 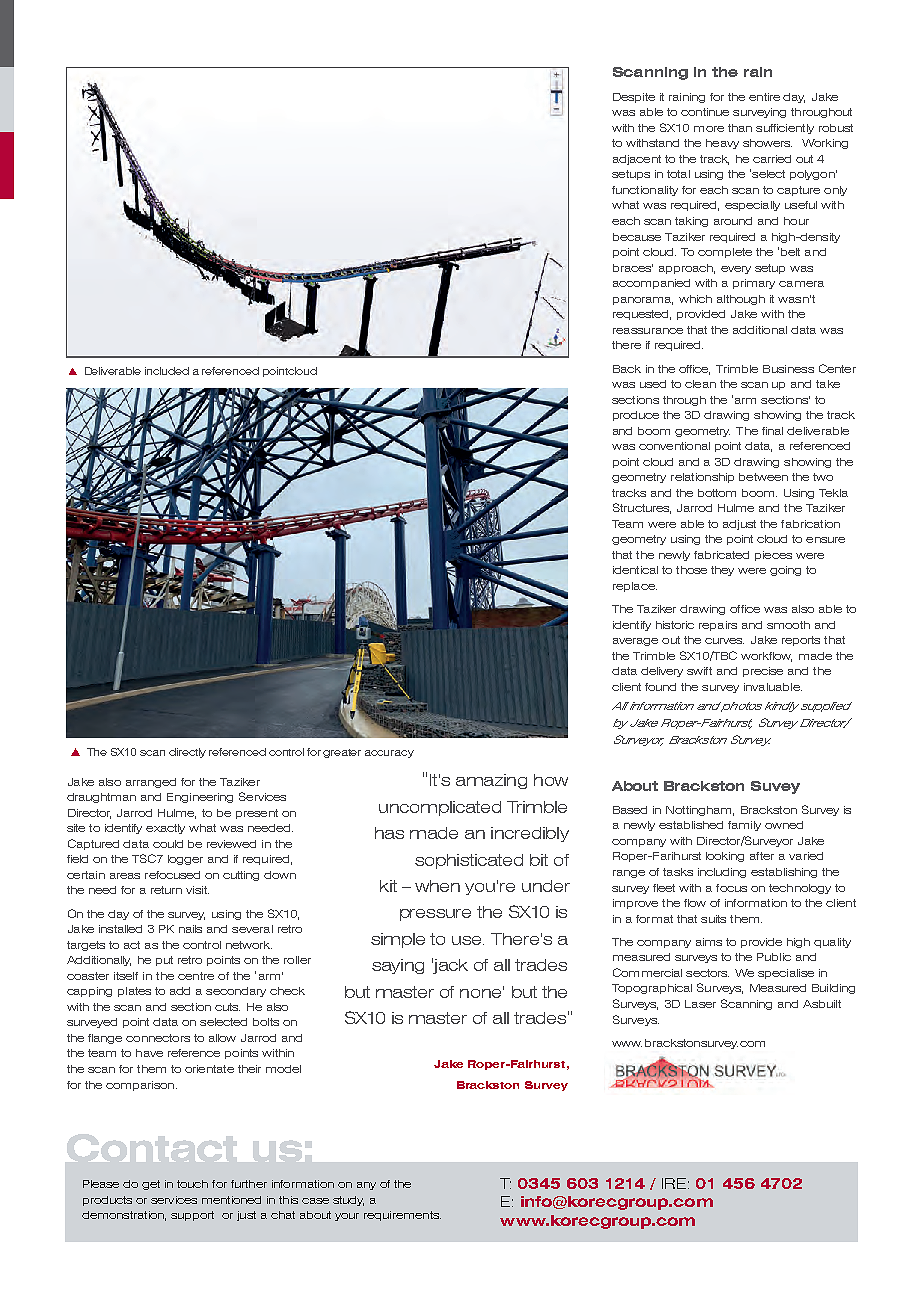 What do you see at coordinates (763, 672) in the page?
I see `precise` at bounding box center [763, 672].
